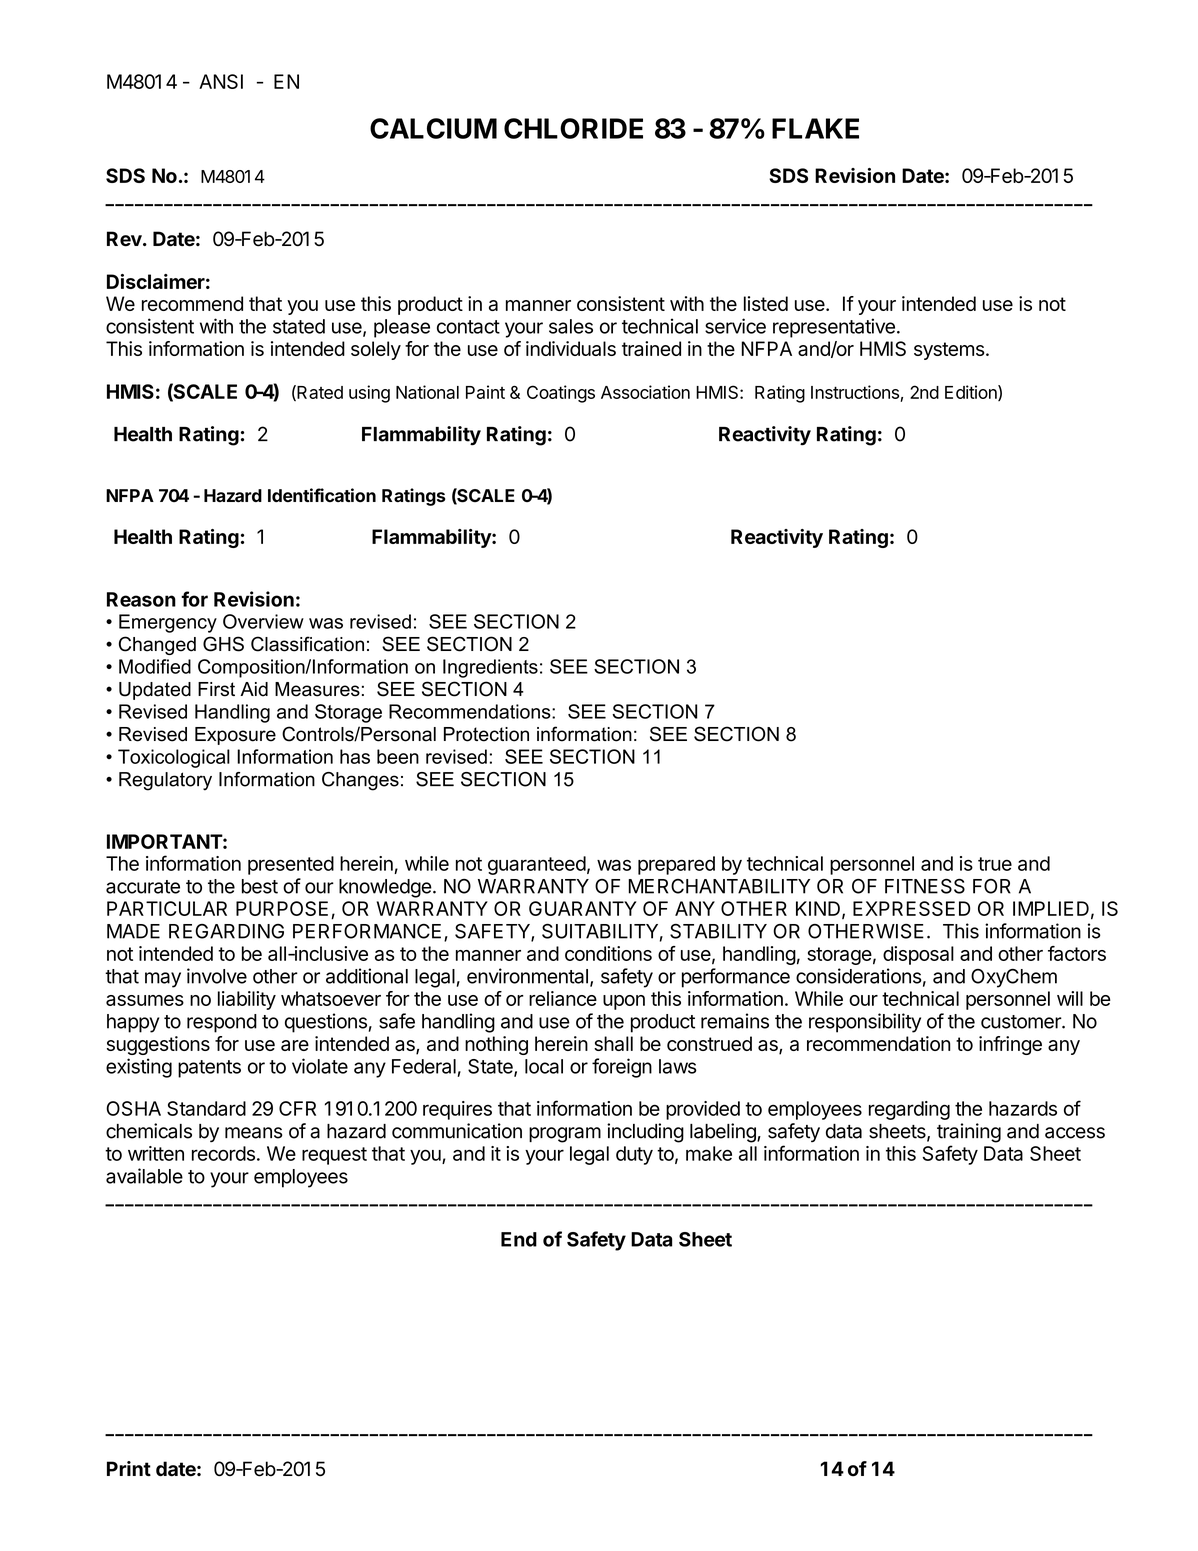 The height and width of the screenshot is (1551, 1198). Describe the element at coordinates (291, 865) in the screenshot. I see `presented` at that location.
